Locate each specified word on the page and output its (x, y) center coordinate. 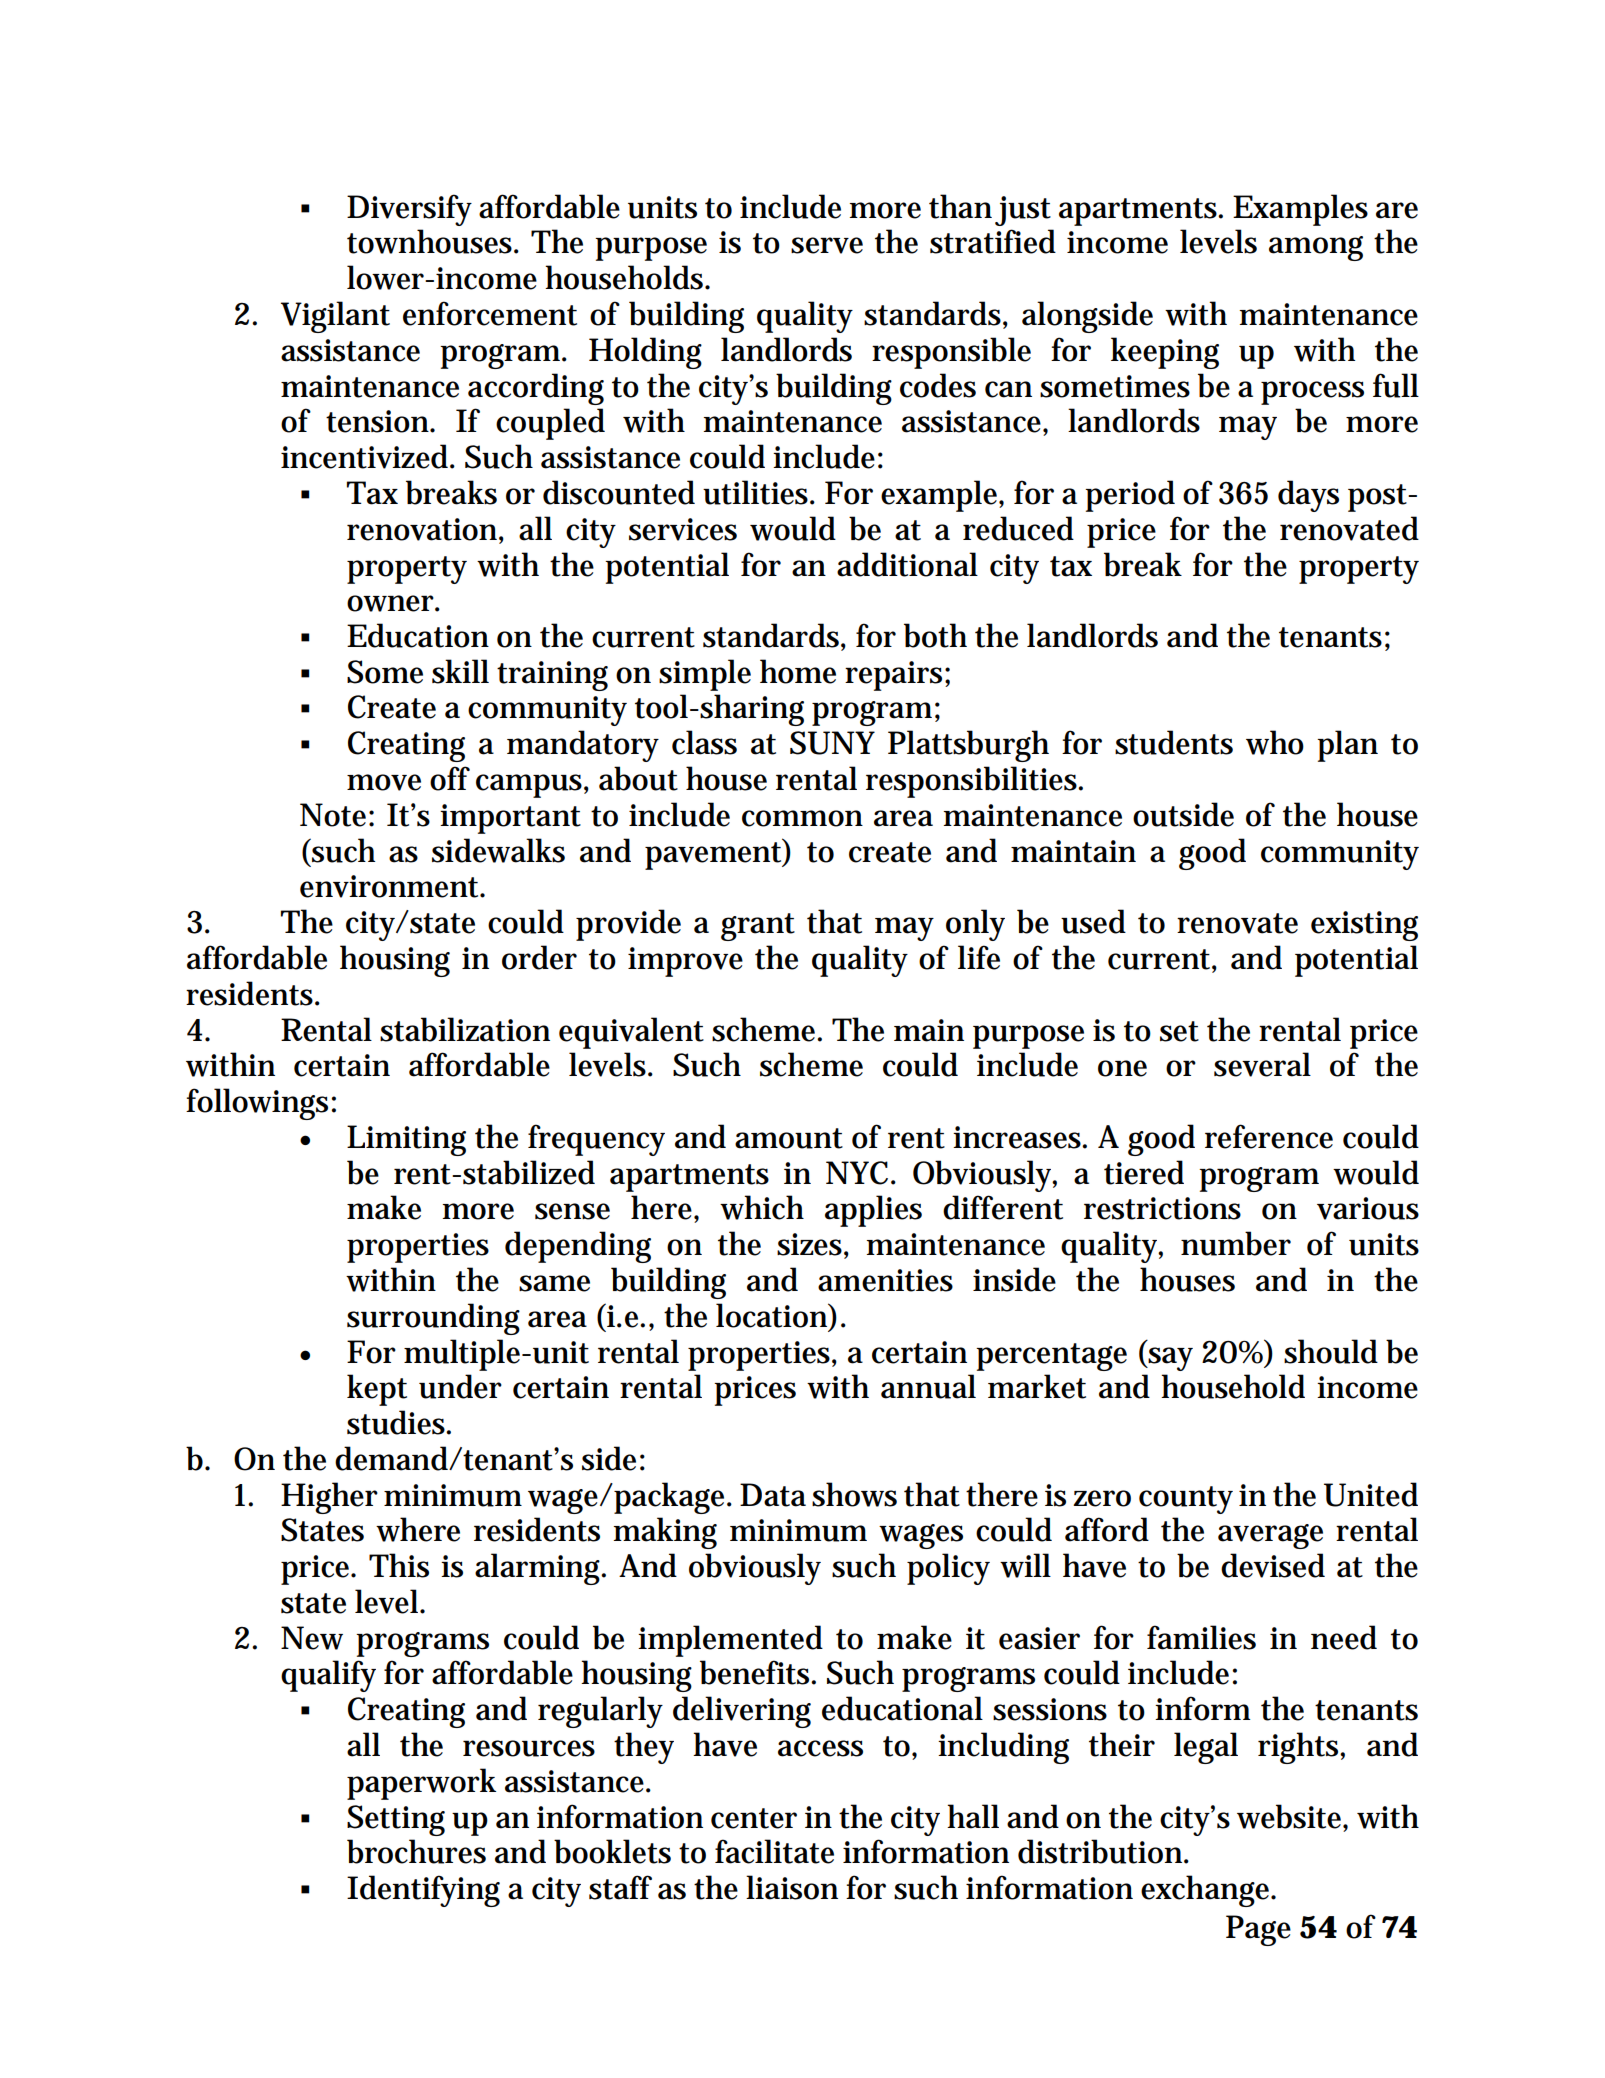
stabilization (465, 1029)
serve (827, 245)
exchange (1207, 1891)
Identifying (423, 1891)
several (1262, 1064)
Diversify (409, 210)
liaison (792, 1887)
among (1316, 248)
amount (789, 1138)
